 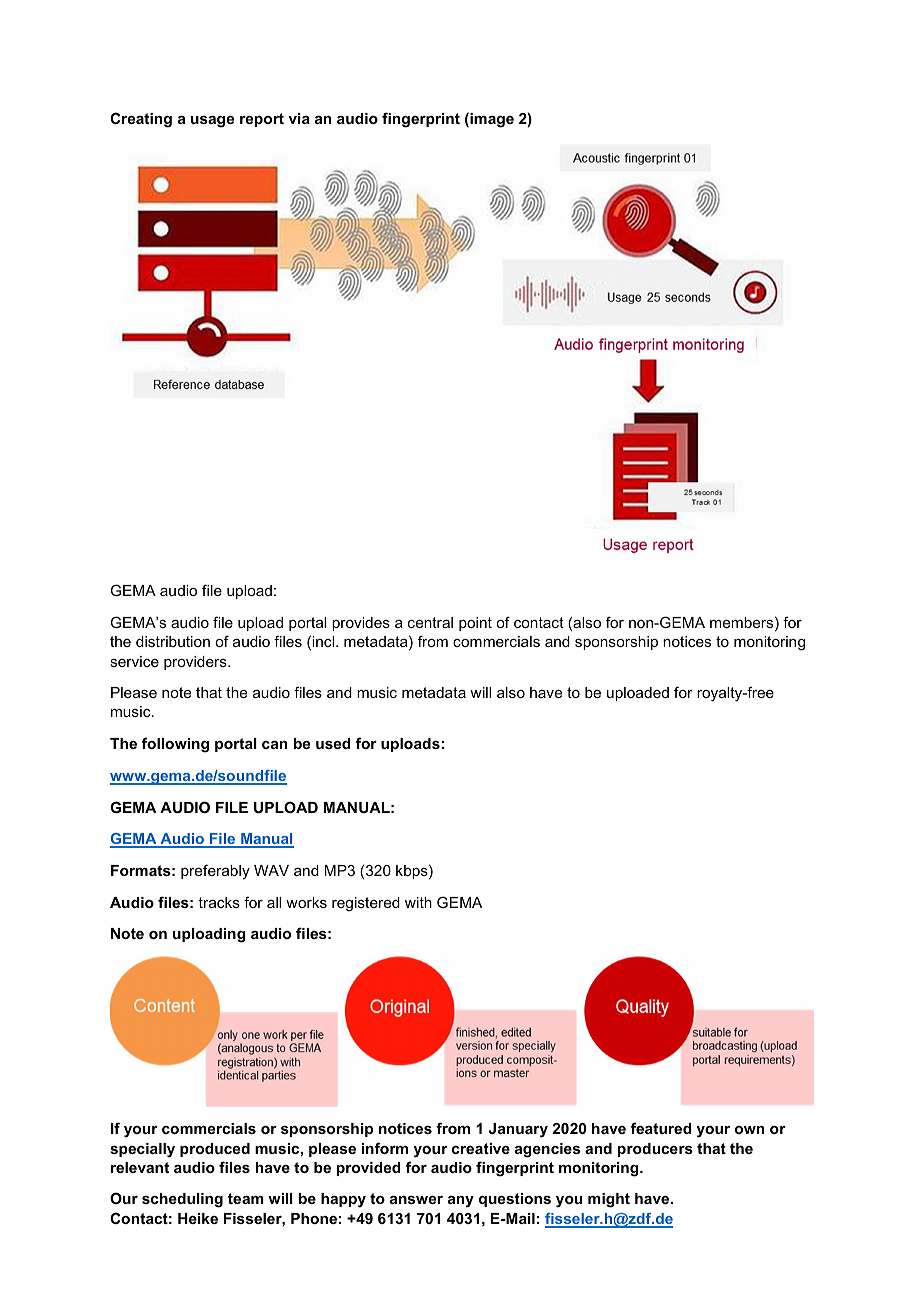 What do you see at coordinates (475, 624) in the screenshot?
I see `point` at bounding box center [475, 624].
